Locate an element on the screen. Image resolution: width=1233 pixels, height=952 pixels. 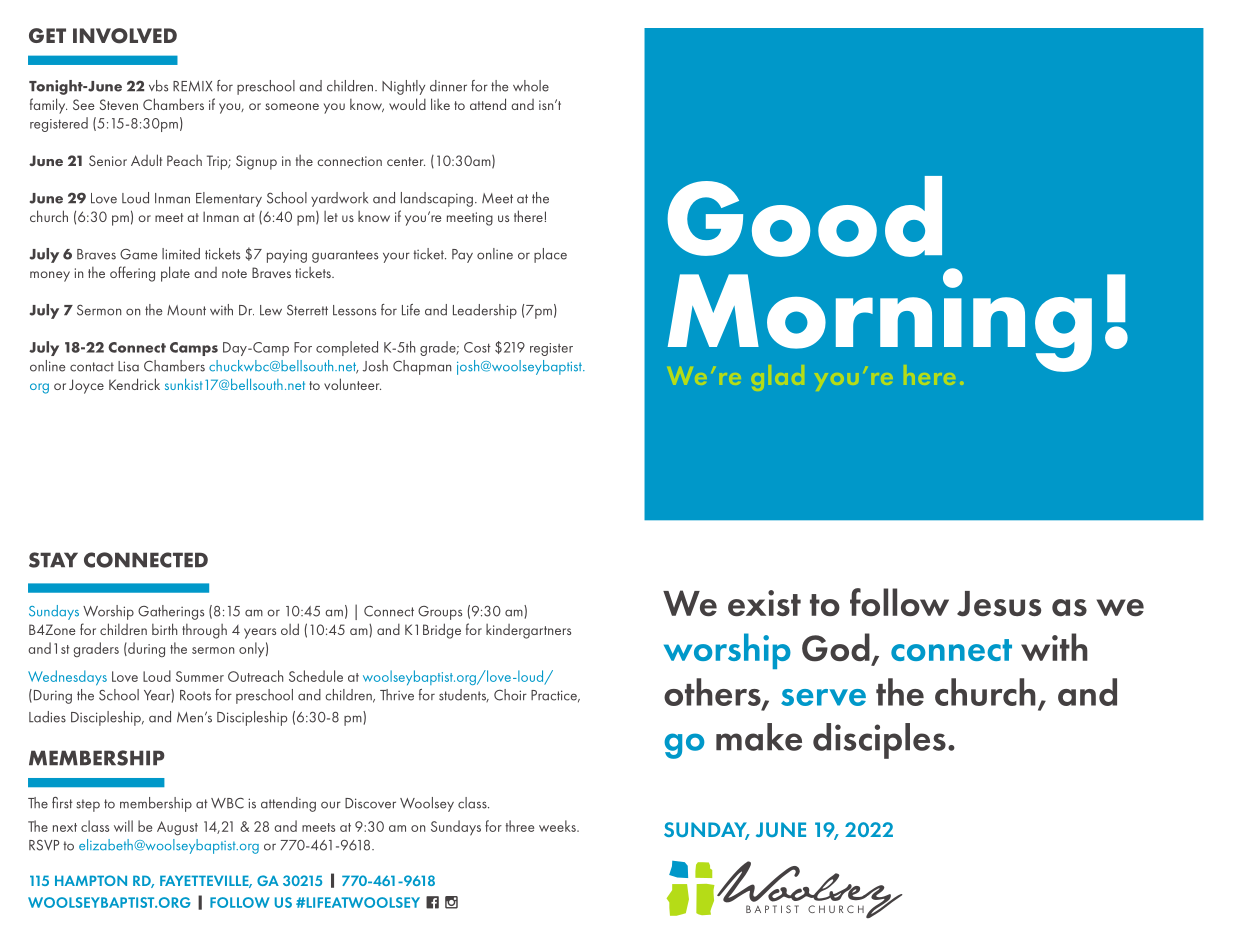
place is located at coordinates (550, 255).
